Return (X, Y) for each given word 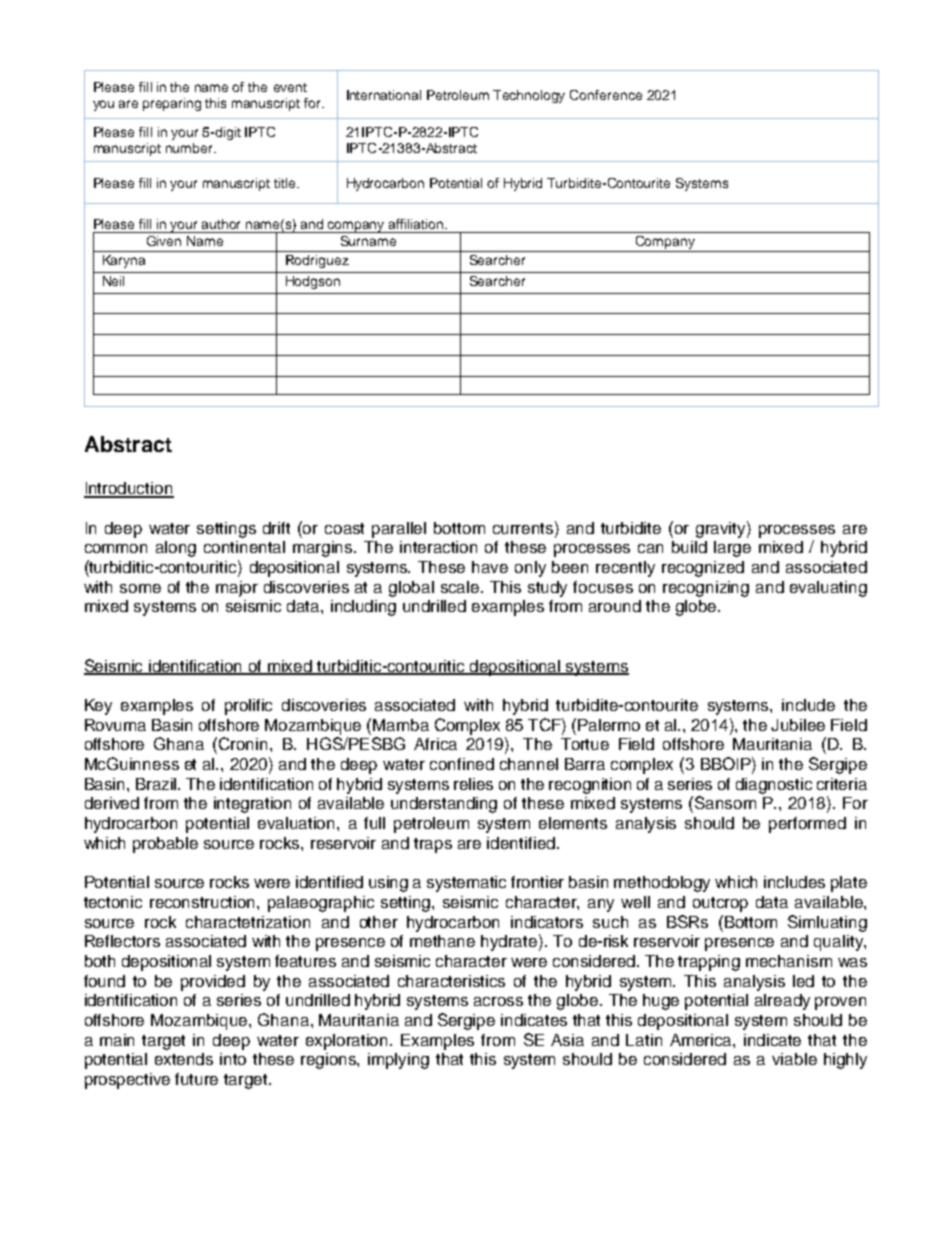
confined (462, 764)
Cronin (245, 743)
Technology (529, 96)
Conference (606, 95)
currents (524, 527)
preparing (172, 104)
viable (794, 1059)
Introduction (129, 489)
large (732, 549)
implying (398, 1061)
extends (184, 1059)
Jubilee (798, 725)
